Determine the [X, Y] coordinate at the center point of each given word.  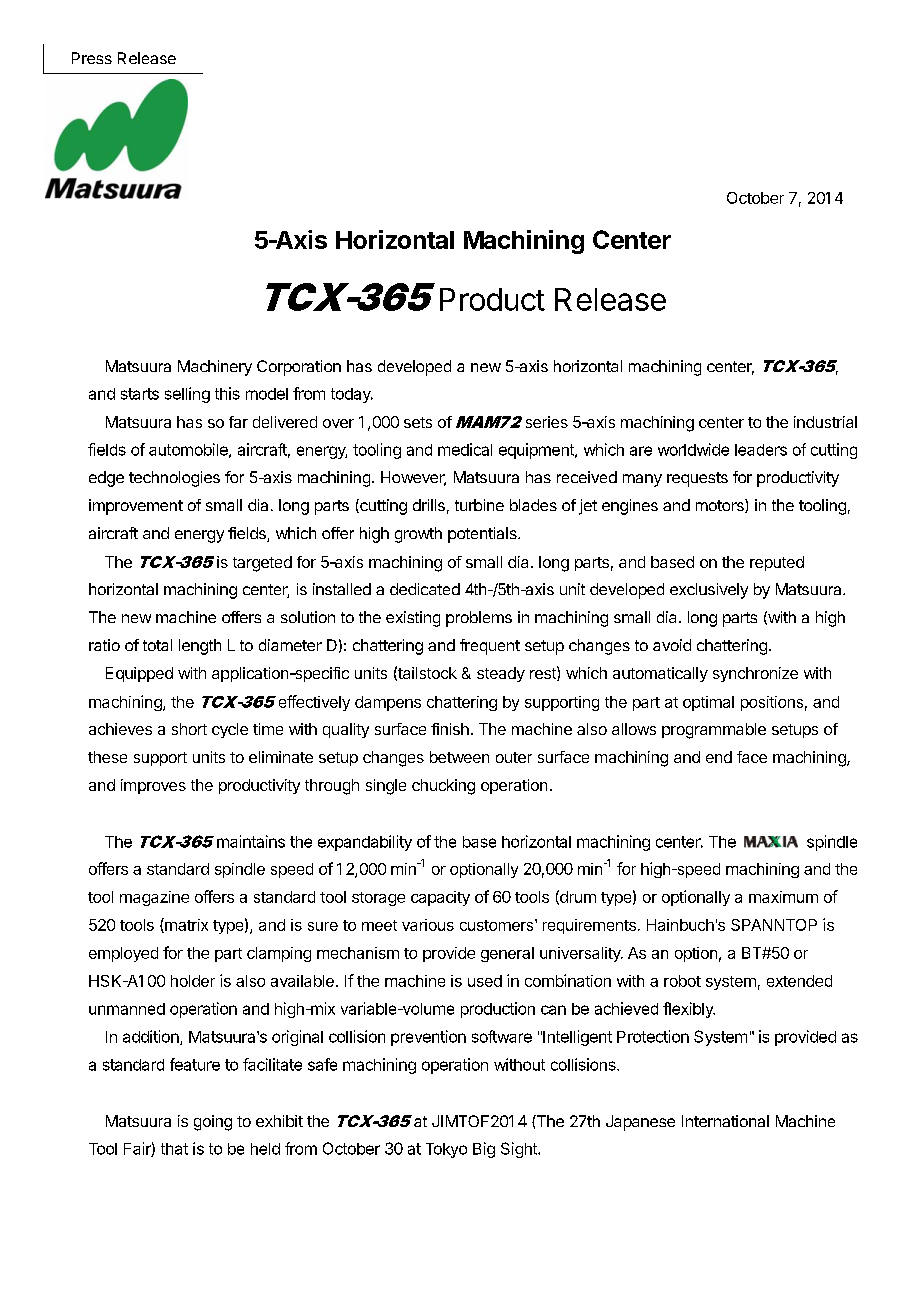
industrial [825, 422]
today [352, 395]
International [725, 1121]
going [213, 1123]
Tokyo [446, 1150]
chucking [443, 787]
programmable [714, 731]
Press [92, 58]
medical [465, 449]
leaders [761, 450]
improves [153, 786]
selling [187, 395]
